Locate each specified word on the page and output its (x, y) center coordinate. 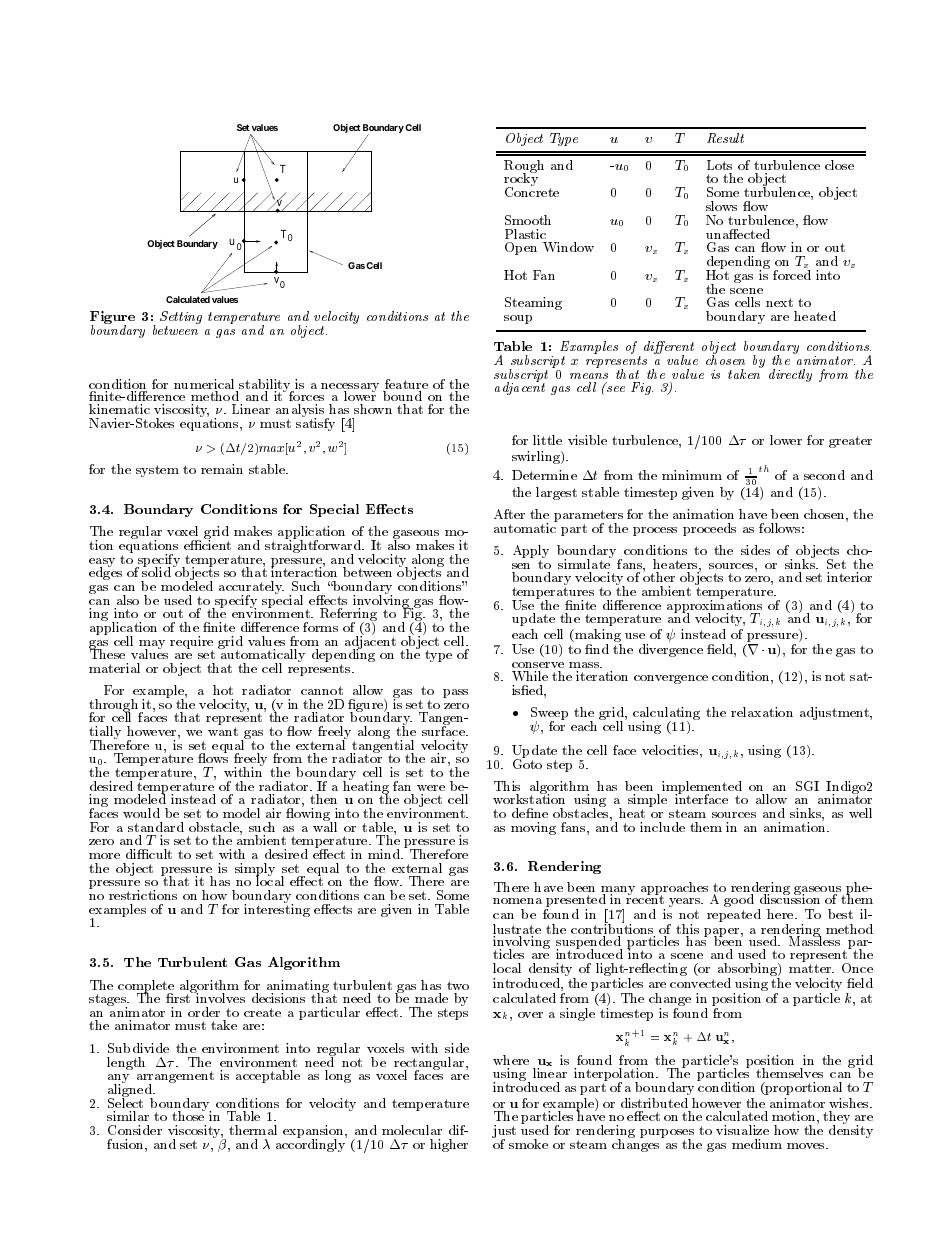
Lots (719, 165)
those (188, 1115)
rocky (521, 180)
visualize (742, 1130)
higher (449, 1145)
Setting (181, 319)
